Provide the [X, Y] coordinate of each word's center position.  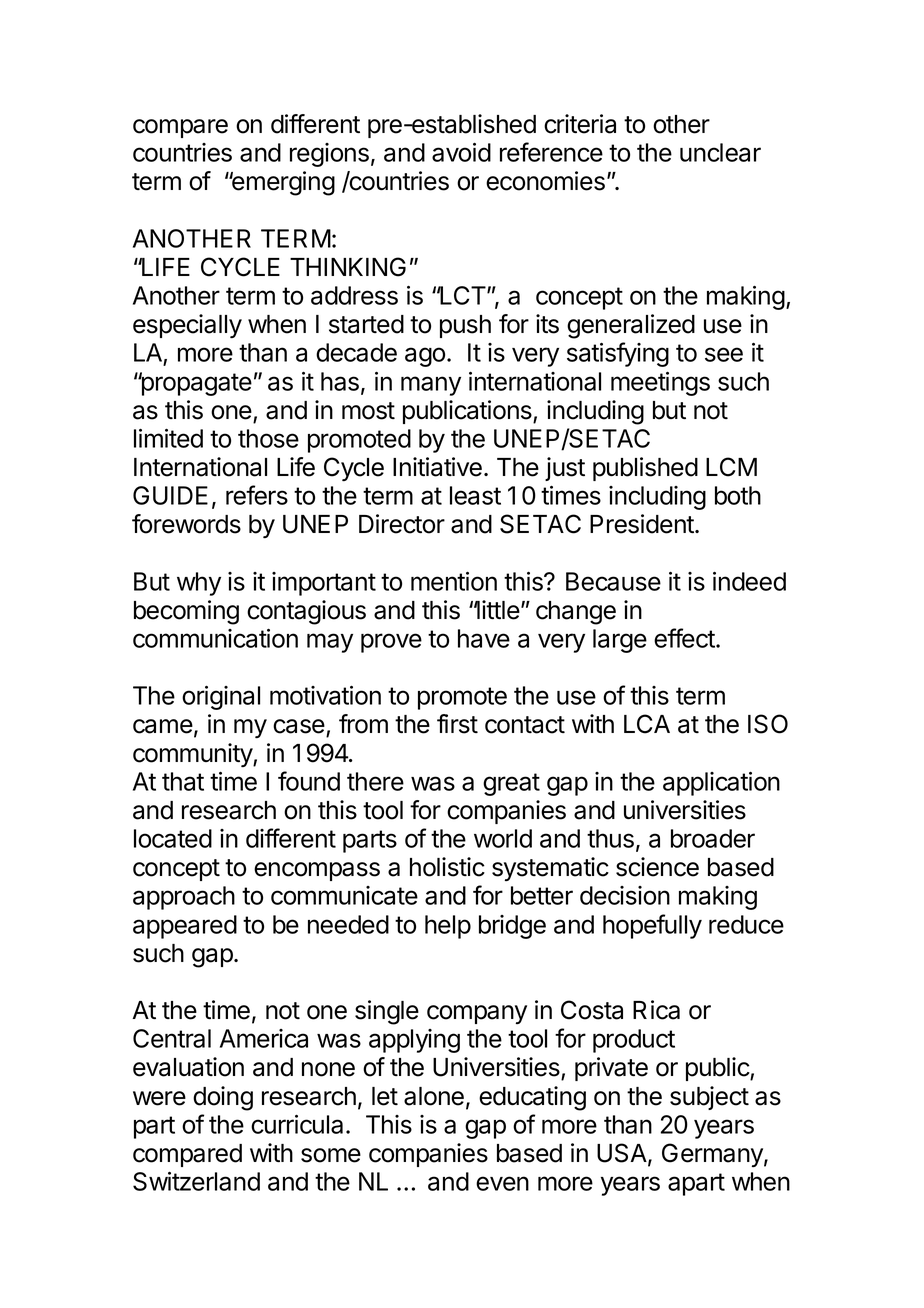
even [502, 1183]
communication [215, 638]
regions [329, 155]
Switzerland [196, 1181]
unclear [720, 152]
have [484, 638]
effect [685, 638]
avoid [461, 152]
